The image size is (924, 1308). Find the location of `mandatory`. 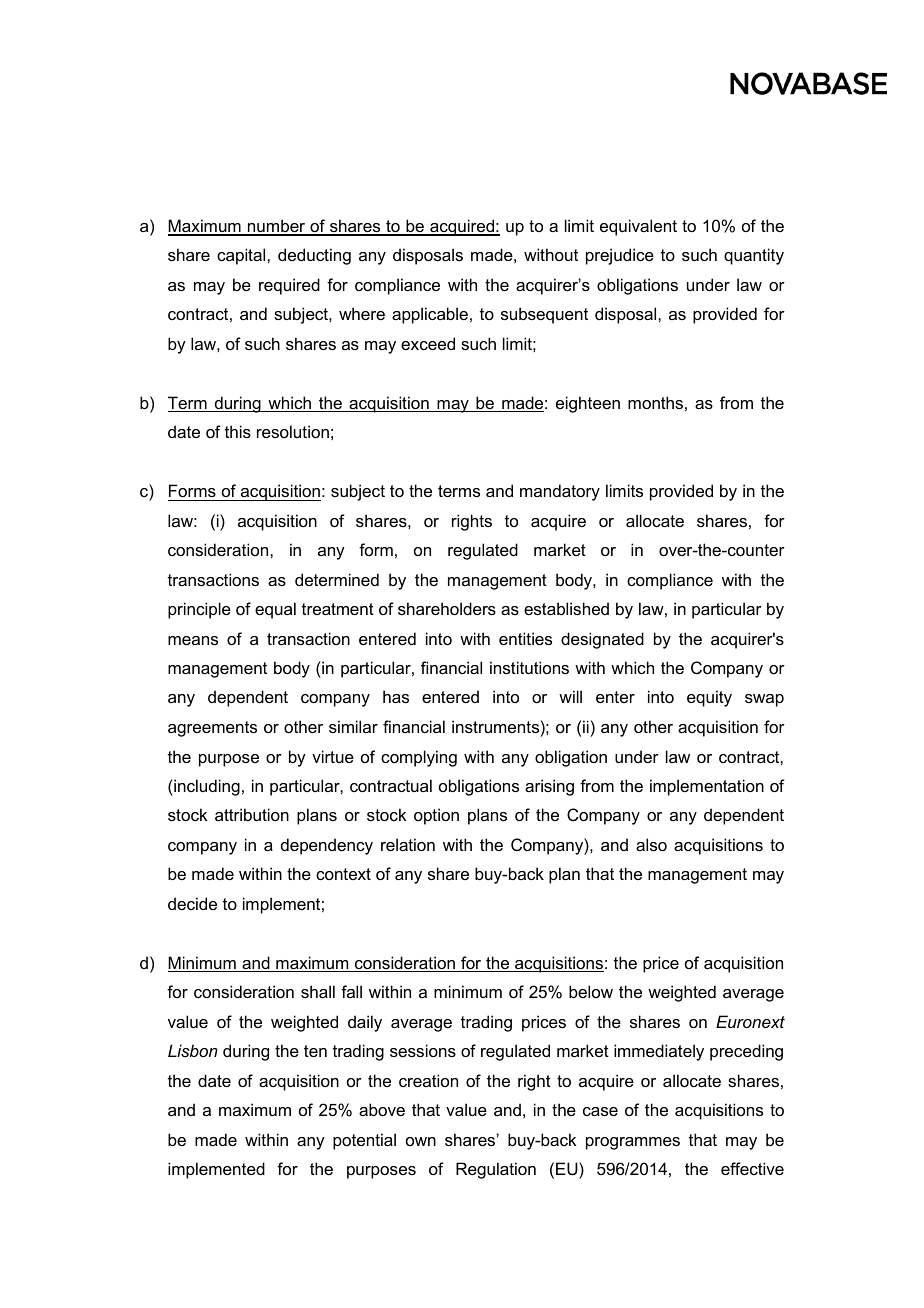

mandatory is located at coordinates (560, 492).
